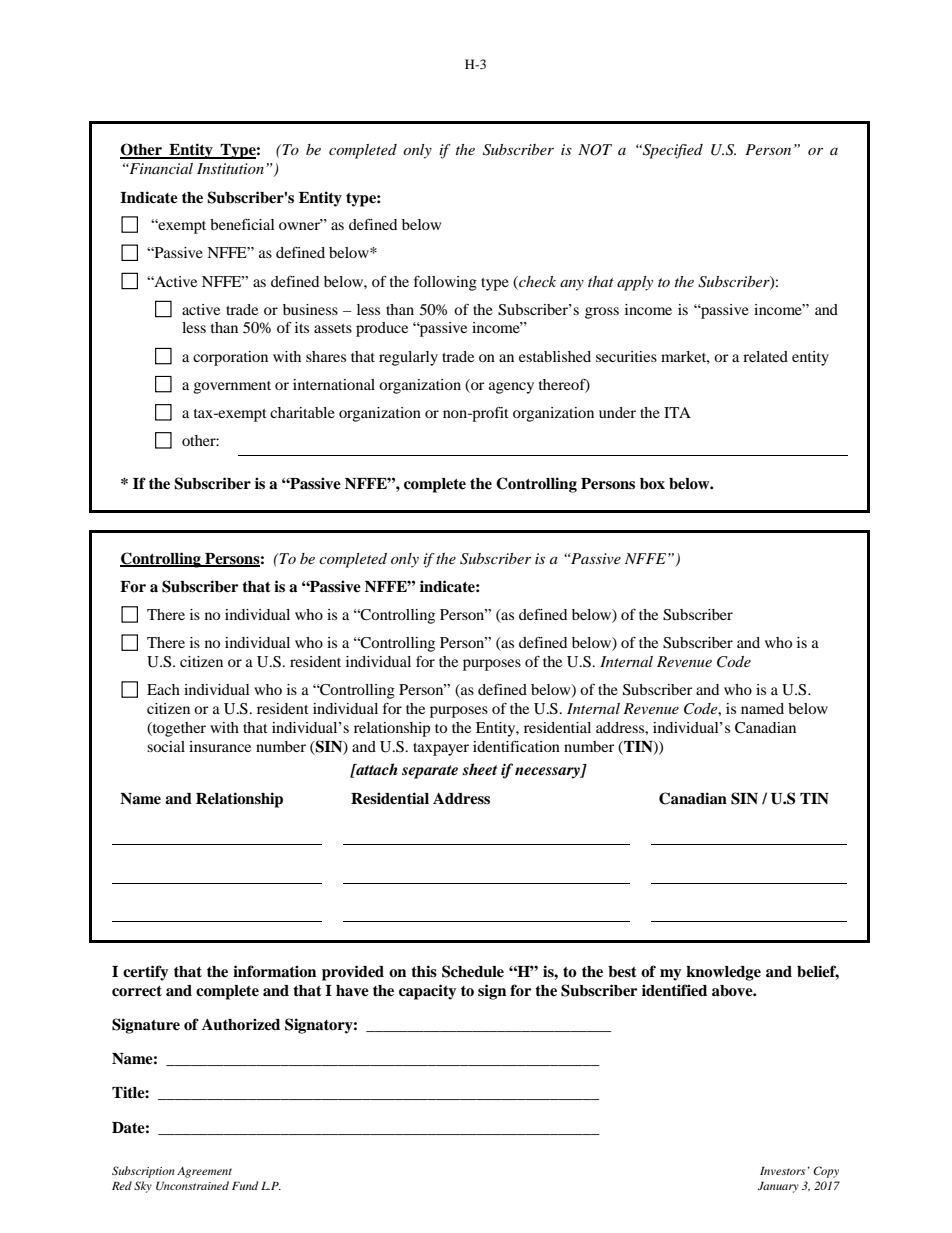 This screenshot has height=1233, width=952. I want to click on Institution, so click(230, 168).
